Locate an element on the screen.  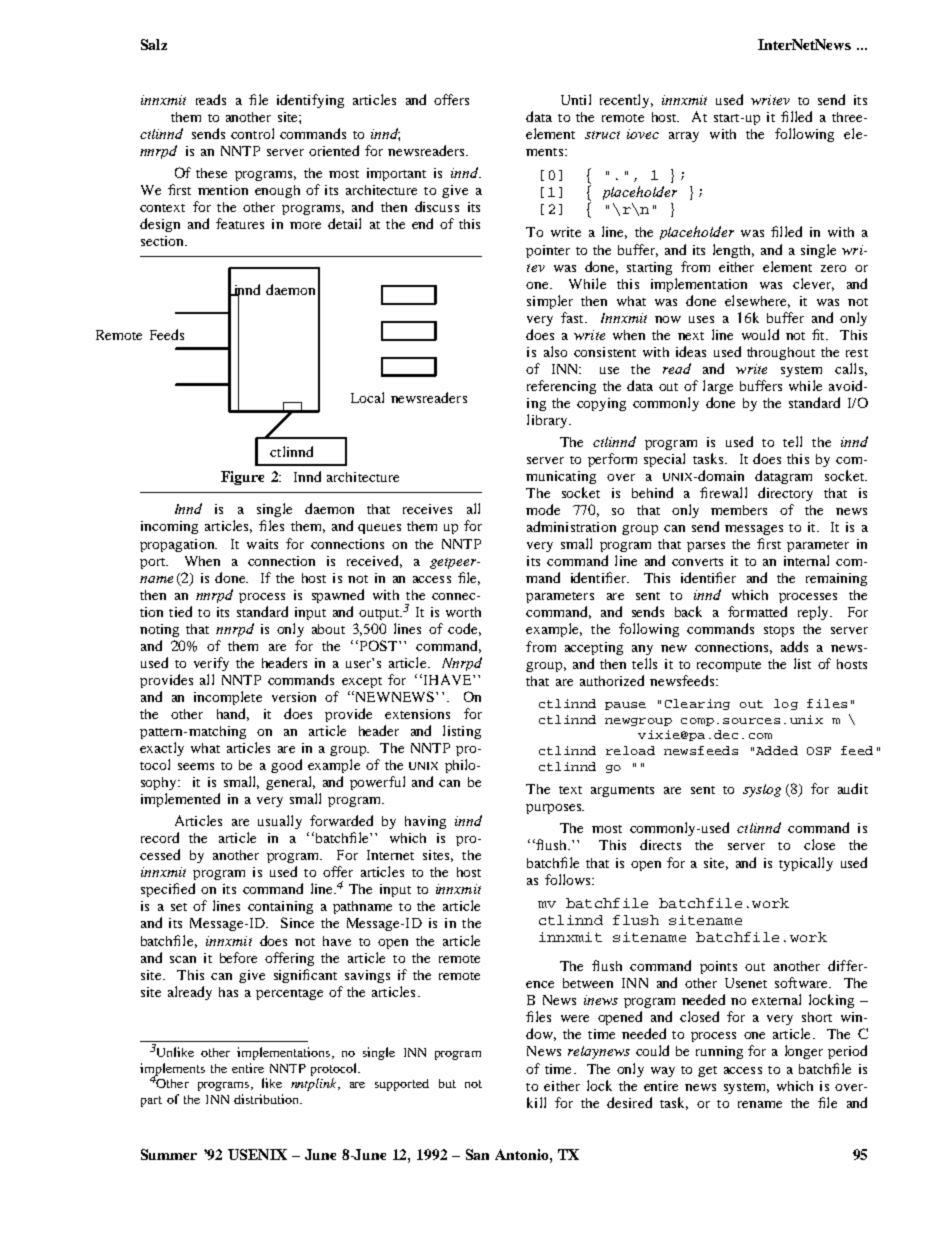
directory is located at coordinates (785, 494).
